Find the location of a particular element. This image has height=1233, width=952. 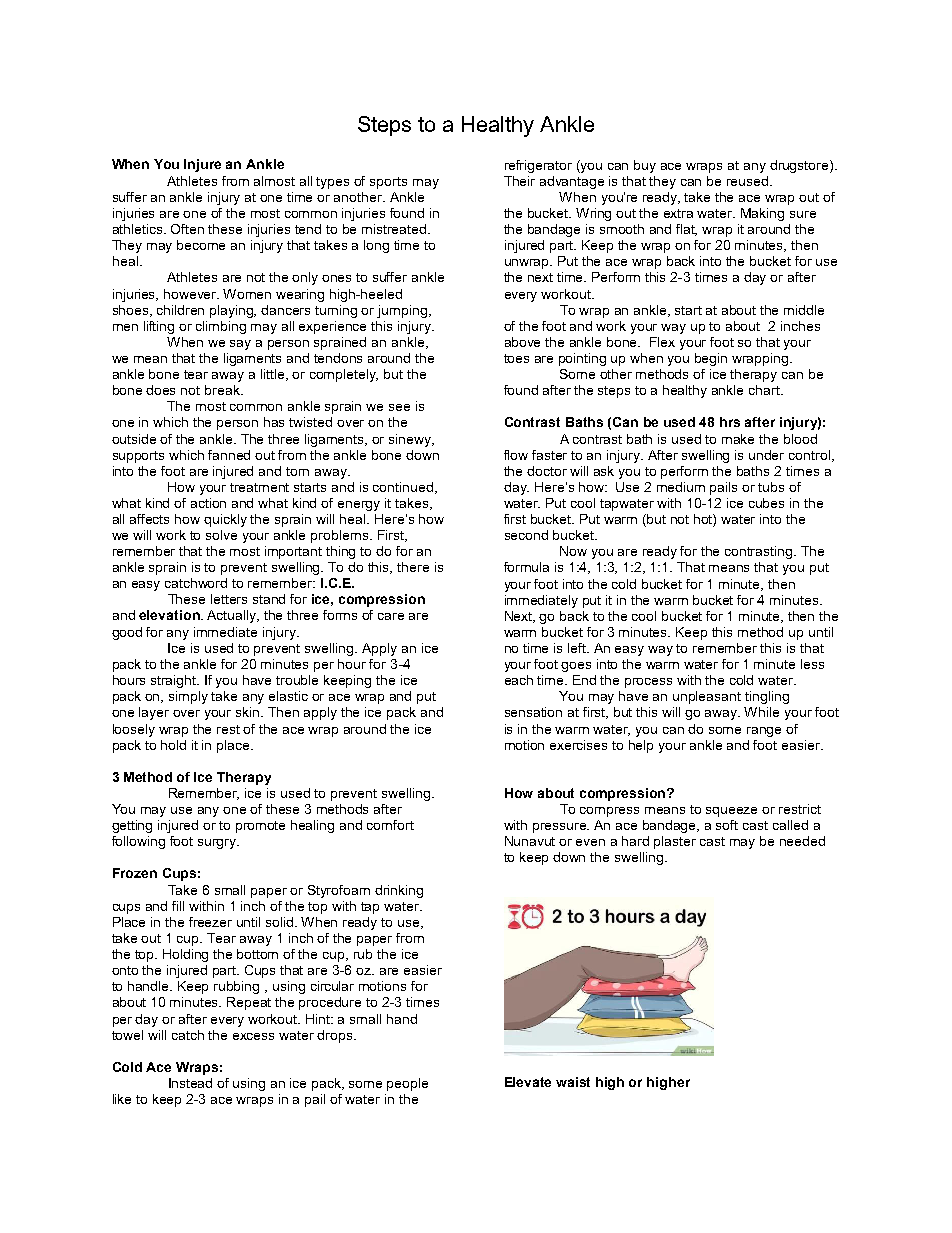

continued is located at coordinates (404, 488).
